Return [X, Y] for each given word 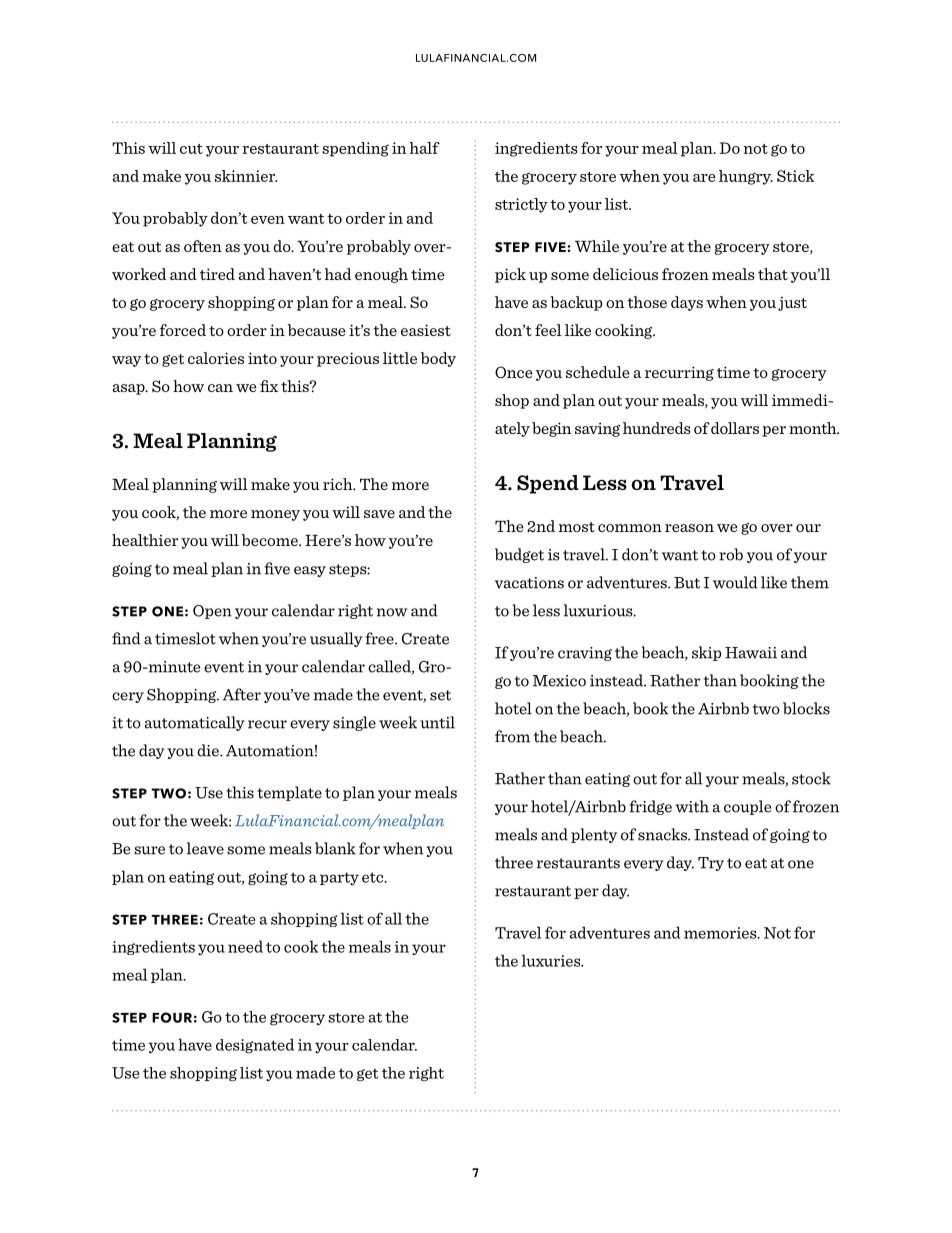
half [425, 148]
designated [255, 1046]
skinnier [246, 176]
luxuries [552, 960]
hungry [746, 177]
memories [721, 933]
